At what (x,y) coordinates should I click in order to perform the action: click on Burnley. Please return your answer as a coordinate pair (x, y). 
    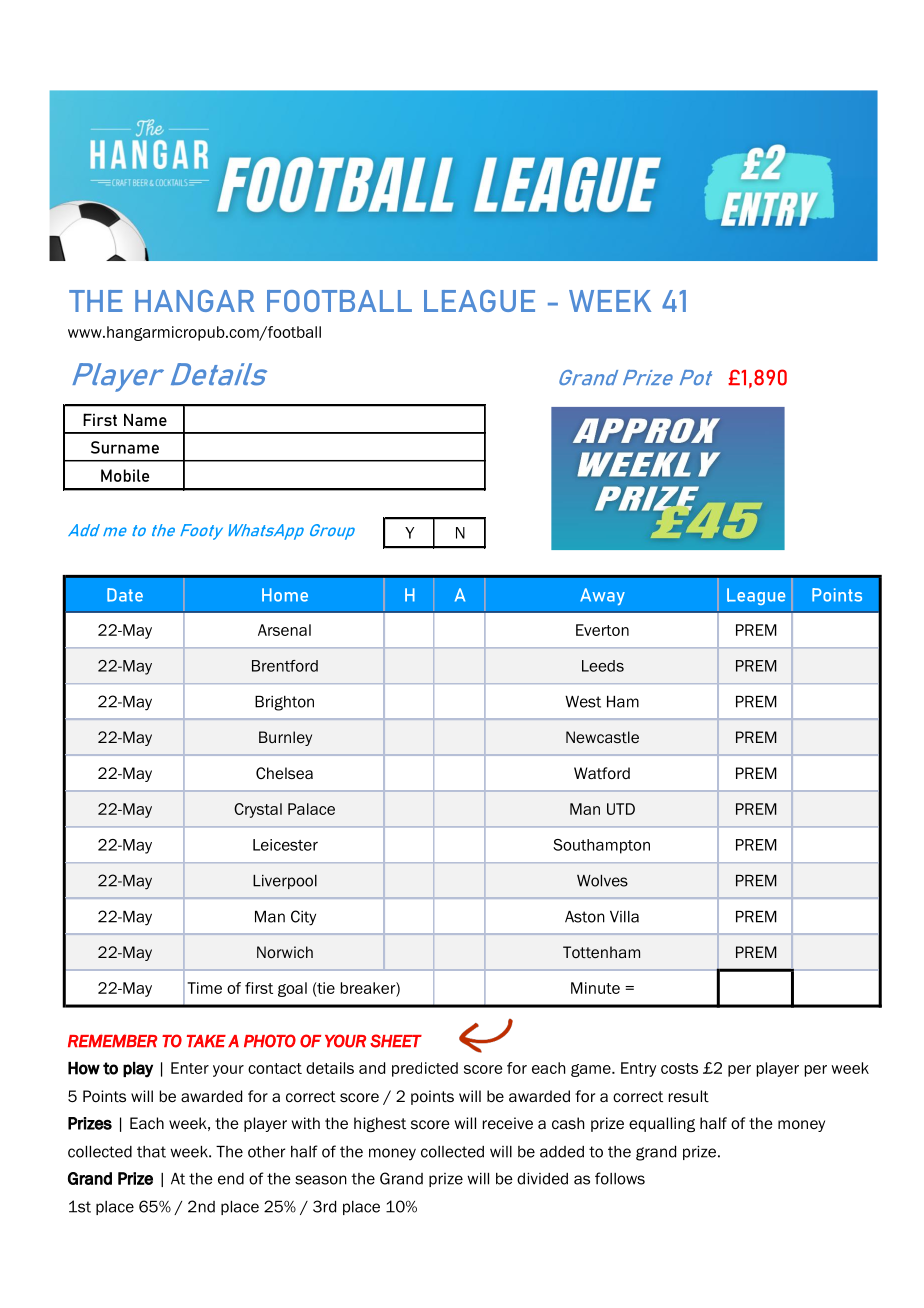
    Looking at the image, I should click on (285, 738).
